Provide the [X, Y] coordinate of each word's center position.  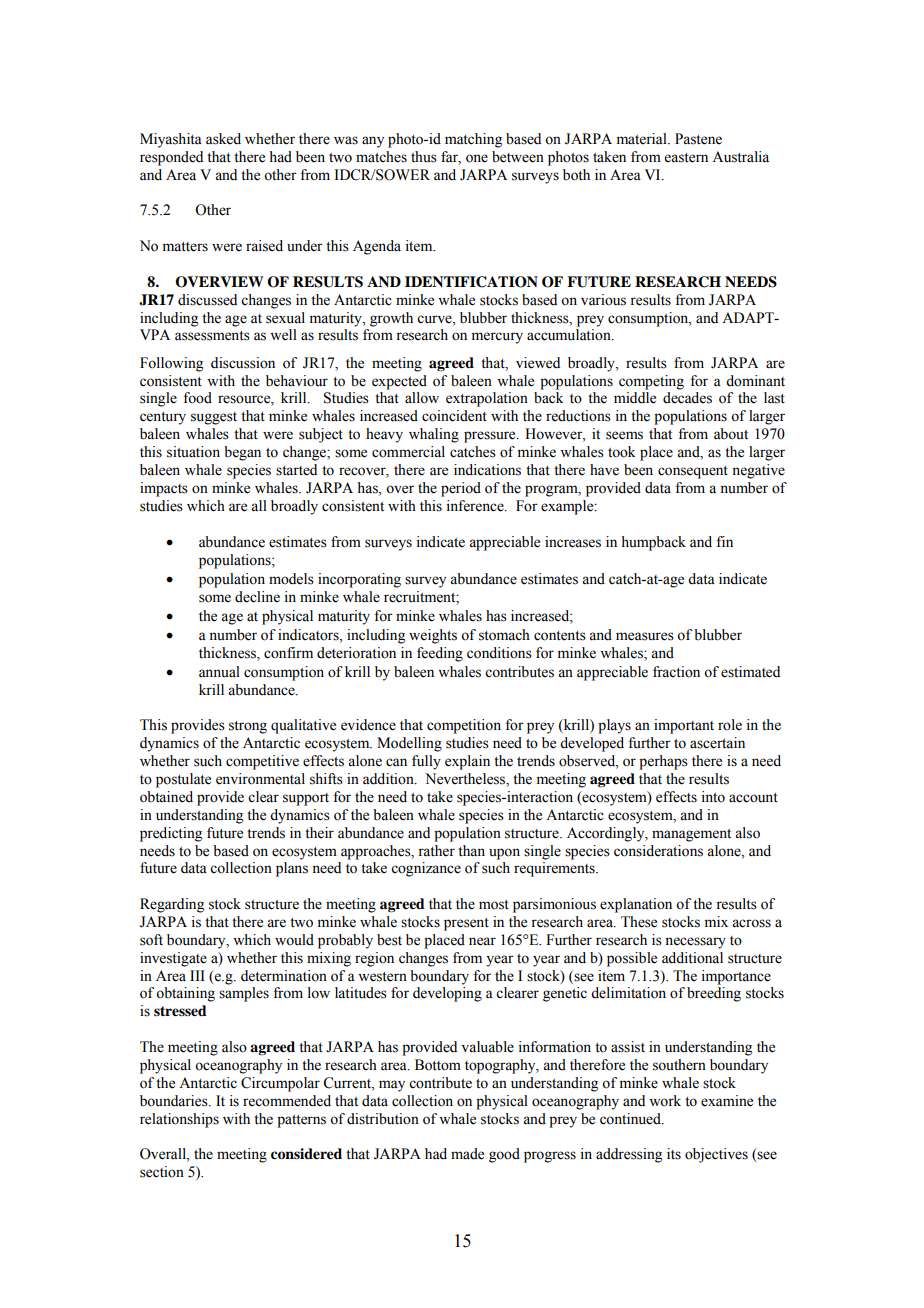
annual [219, 671]
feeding [440, 654]
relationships [179, 1120]
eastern [686, 158]
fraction [676, 672]
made [467, 1154]
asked [223, 139]
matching [473, 140]
